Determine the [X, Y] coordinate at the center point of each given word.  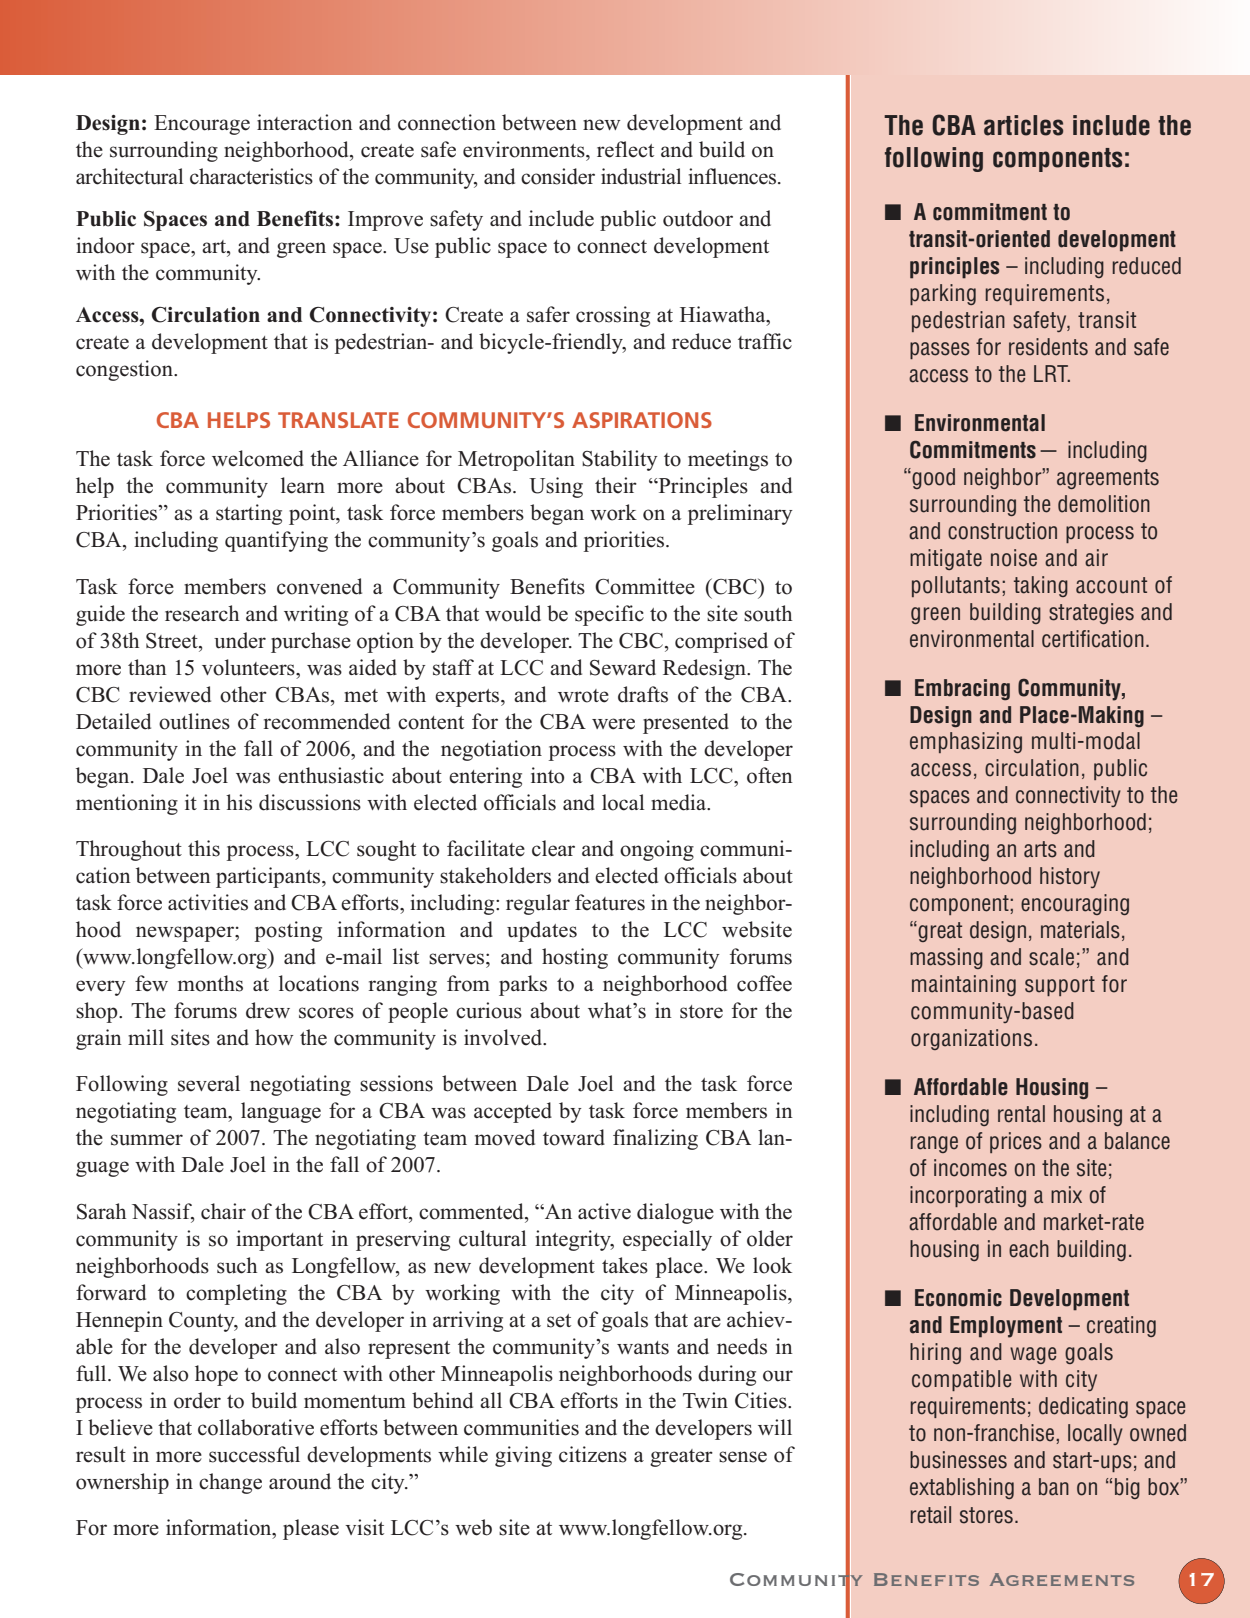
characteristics [251, 176]
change [230, 1483]
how [274, 1037]
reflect [625, 149]
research [202, 613]
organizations [971, 1039]
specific [609, 615]
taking [1041, 586]
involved [504, 1037]
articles [1023, 125]
